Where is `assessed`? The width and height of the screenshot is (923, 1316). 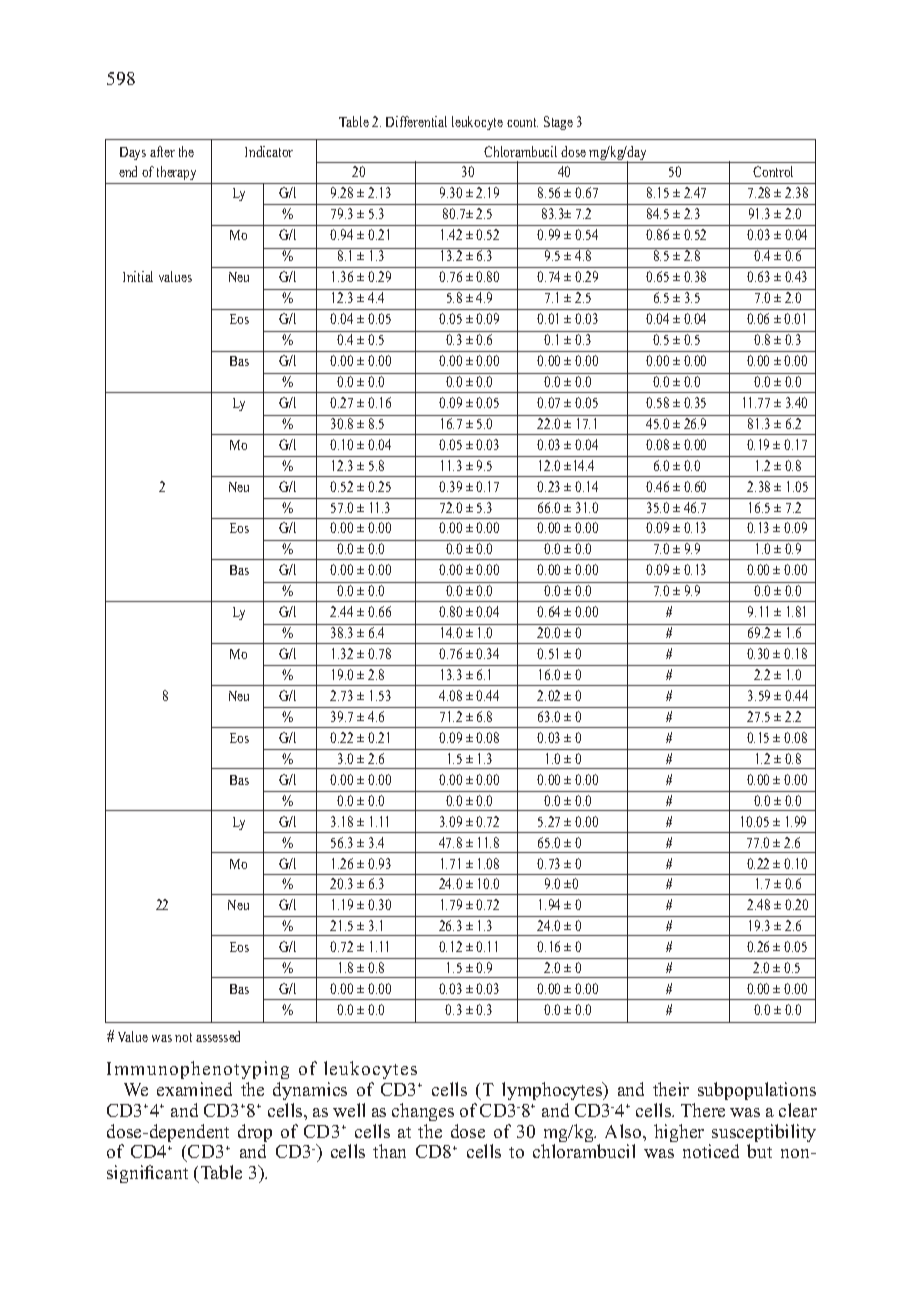 assessed is located at coordinates (218, 1036).
